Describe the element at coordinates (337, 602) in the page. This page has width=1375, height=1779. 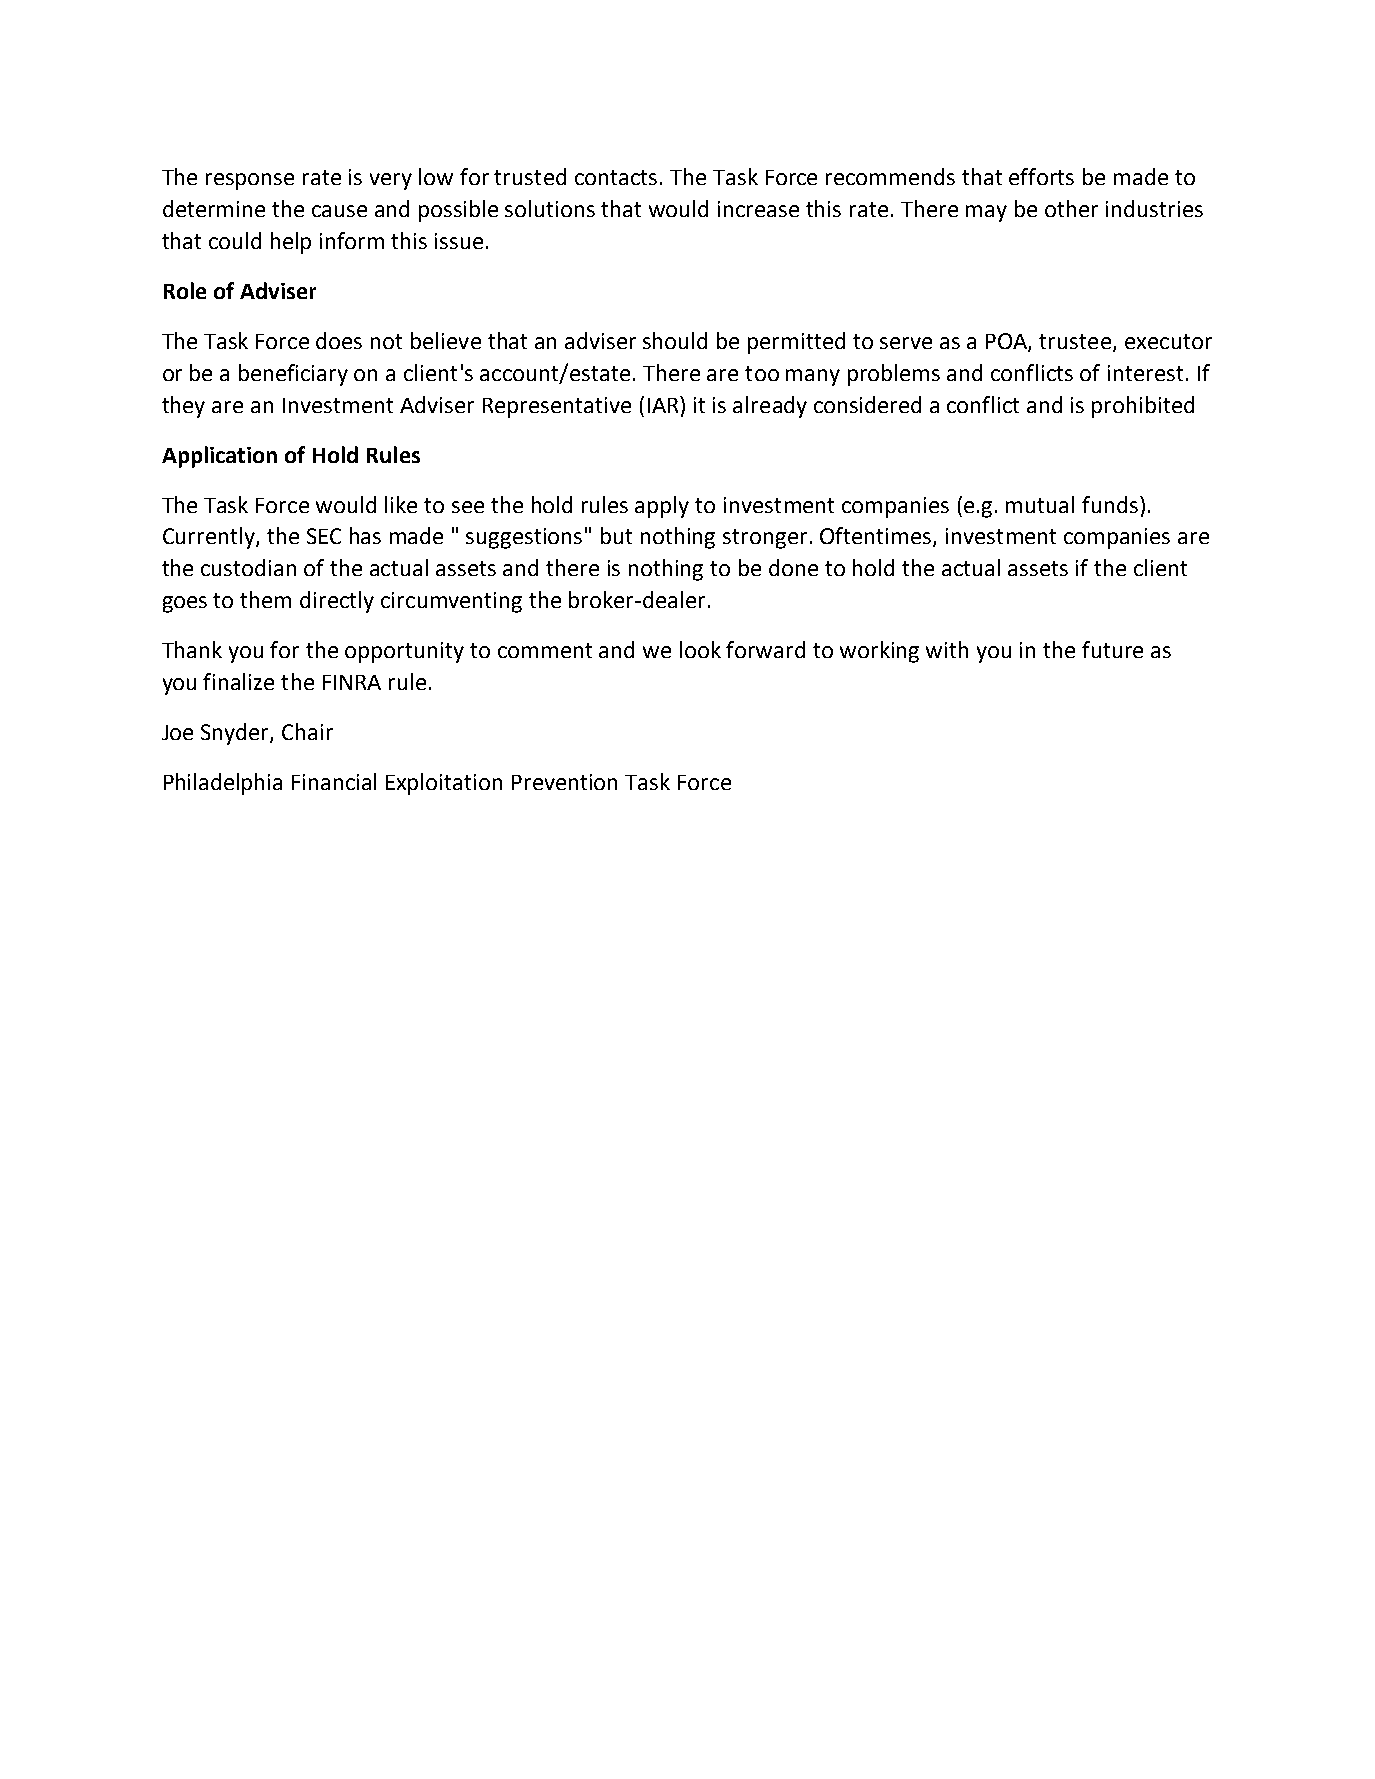
I see `directly` at that location.
